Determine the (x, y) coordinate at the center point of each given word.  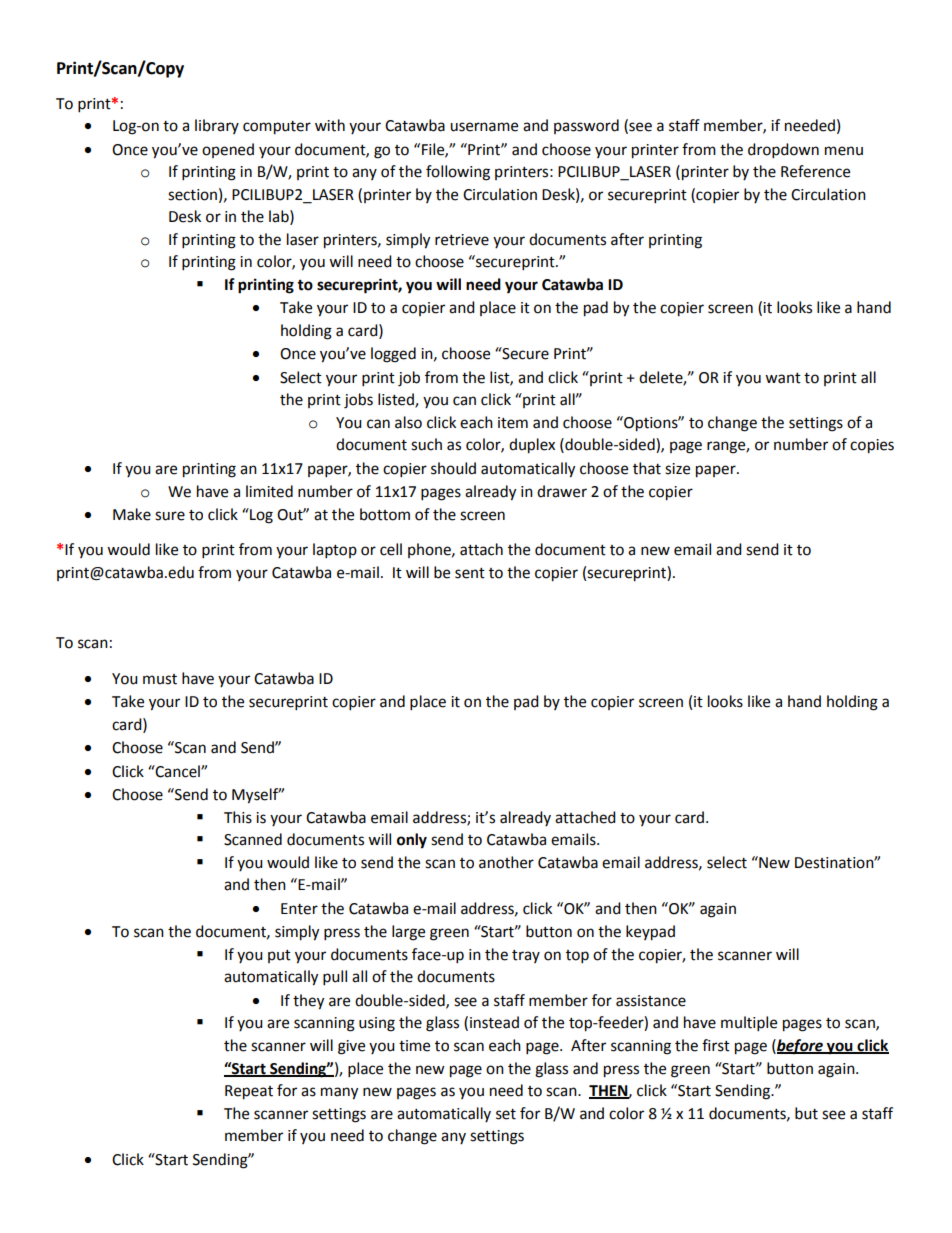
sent (470, 573)
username (484, 127)
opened (228, 150)
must (160, 679)
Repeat (249, 1092)
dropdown (783, 151)
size (677, 469)
